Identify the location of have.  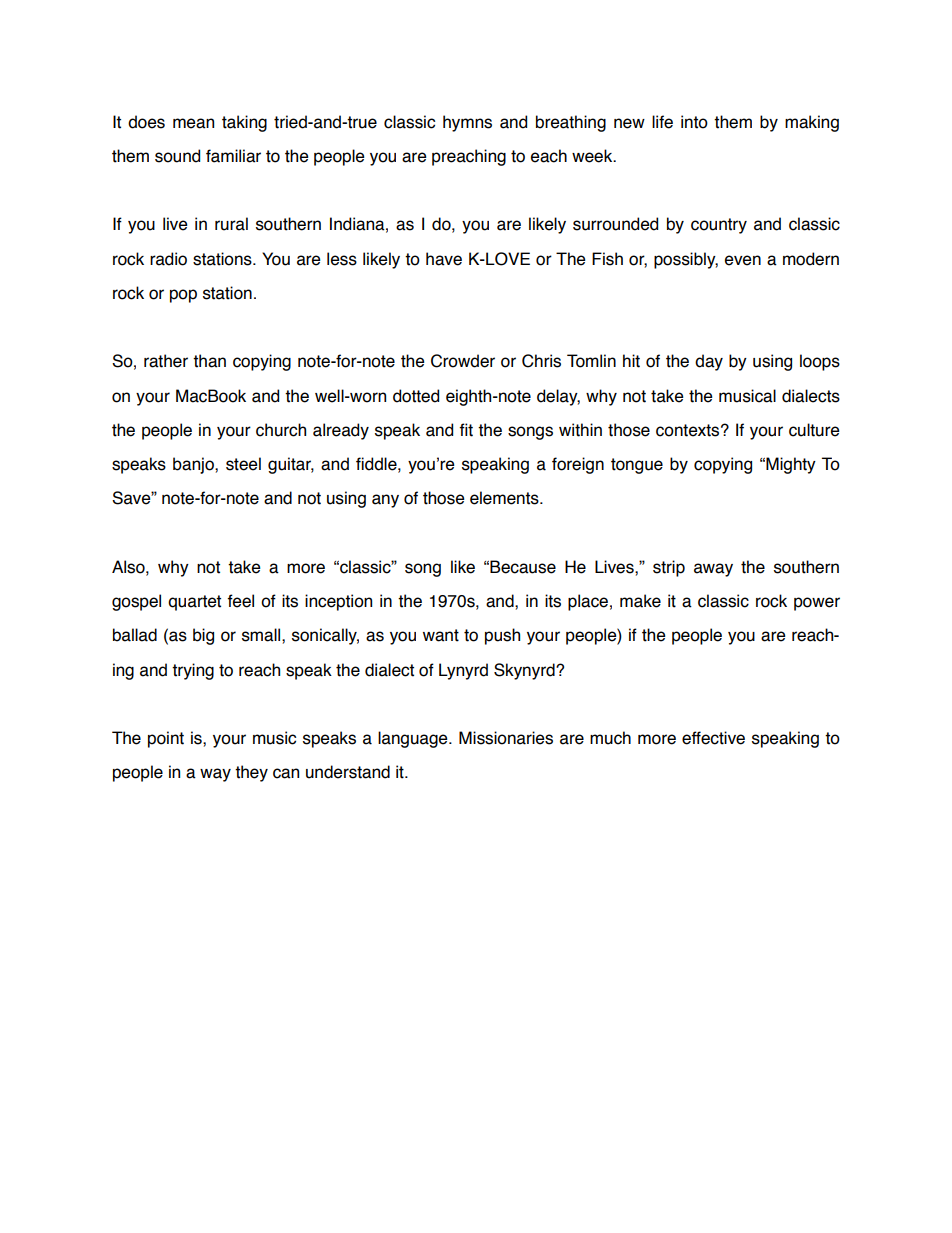
(444, 259).
